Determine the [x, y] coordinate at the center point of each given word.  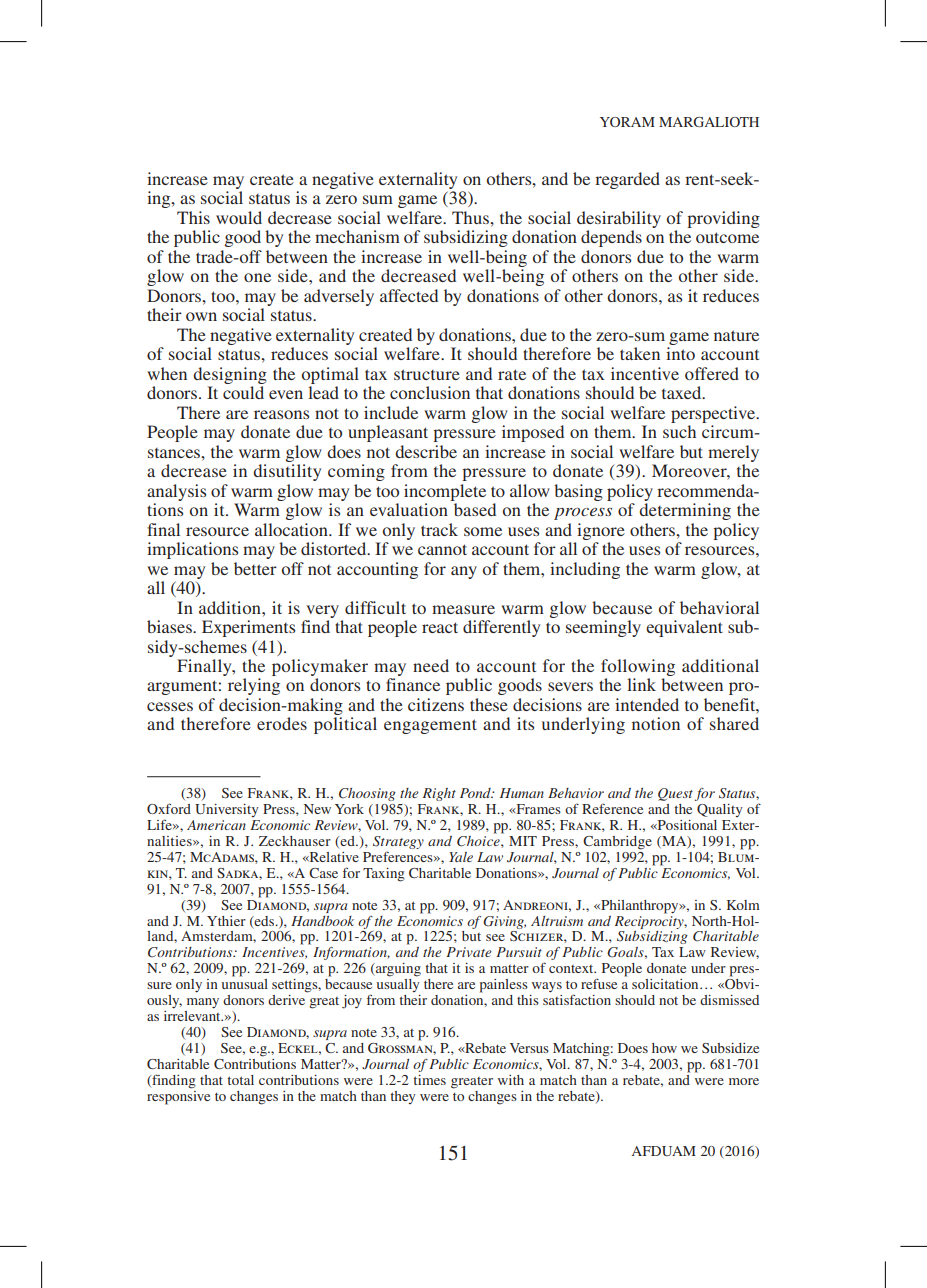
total [240, 1080]
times [429, 1080]
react [440, 627]
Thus [471, 217]
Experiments [248, 628]
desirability [619, 219]
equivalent [684, 628]
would [239, 217]
